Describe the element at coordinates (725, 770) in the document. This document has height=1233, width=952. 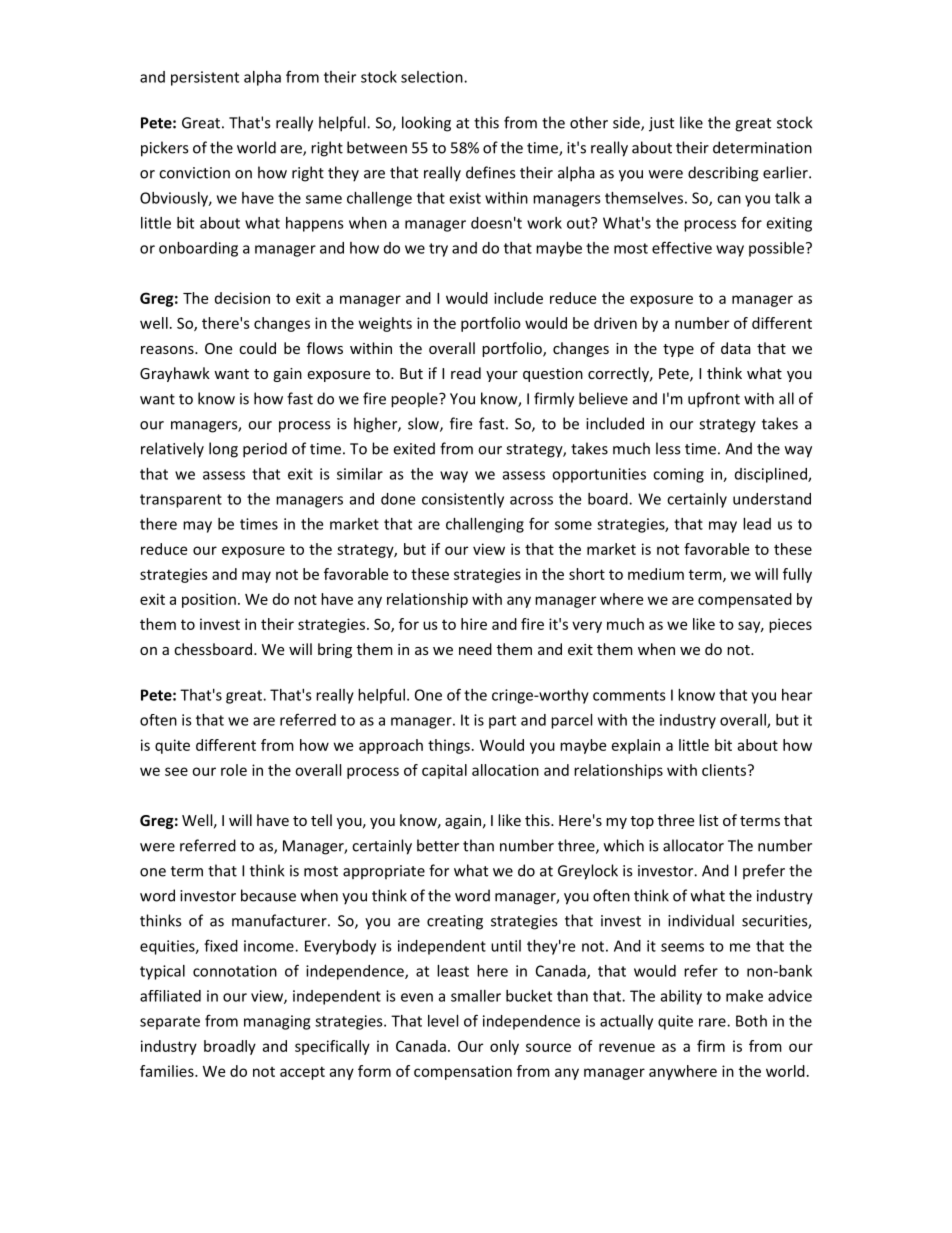
I see `clients` at that location.
